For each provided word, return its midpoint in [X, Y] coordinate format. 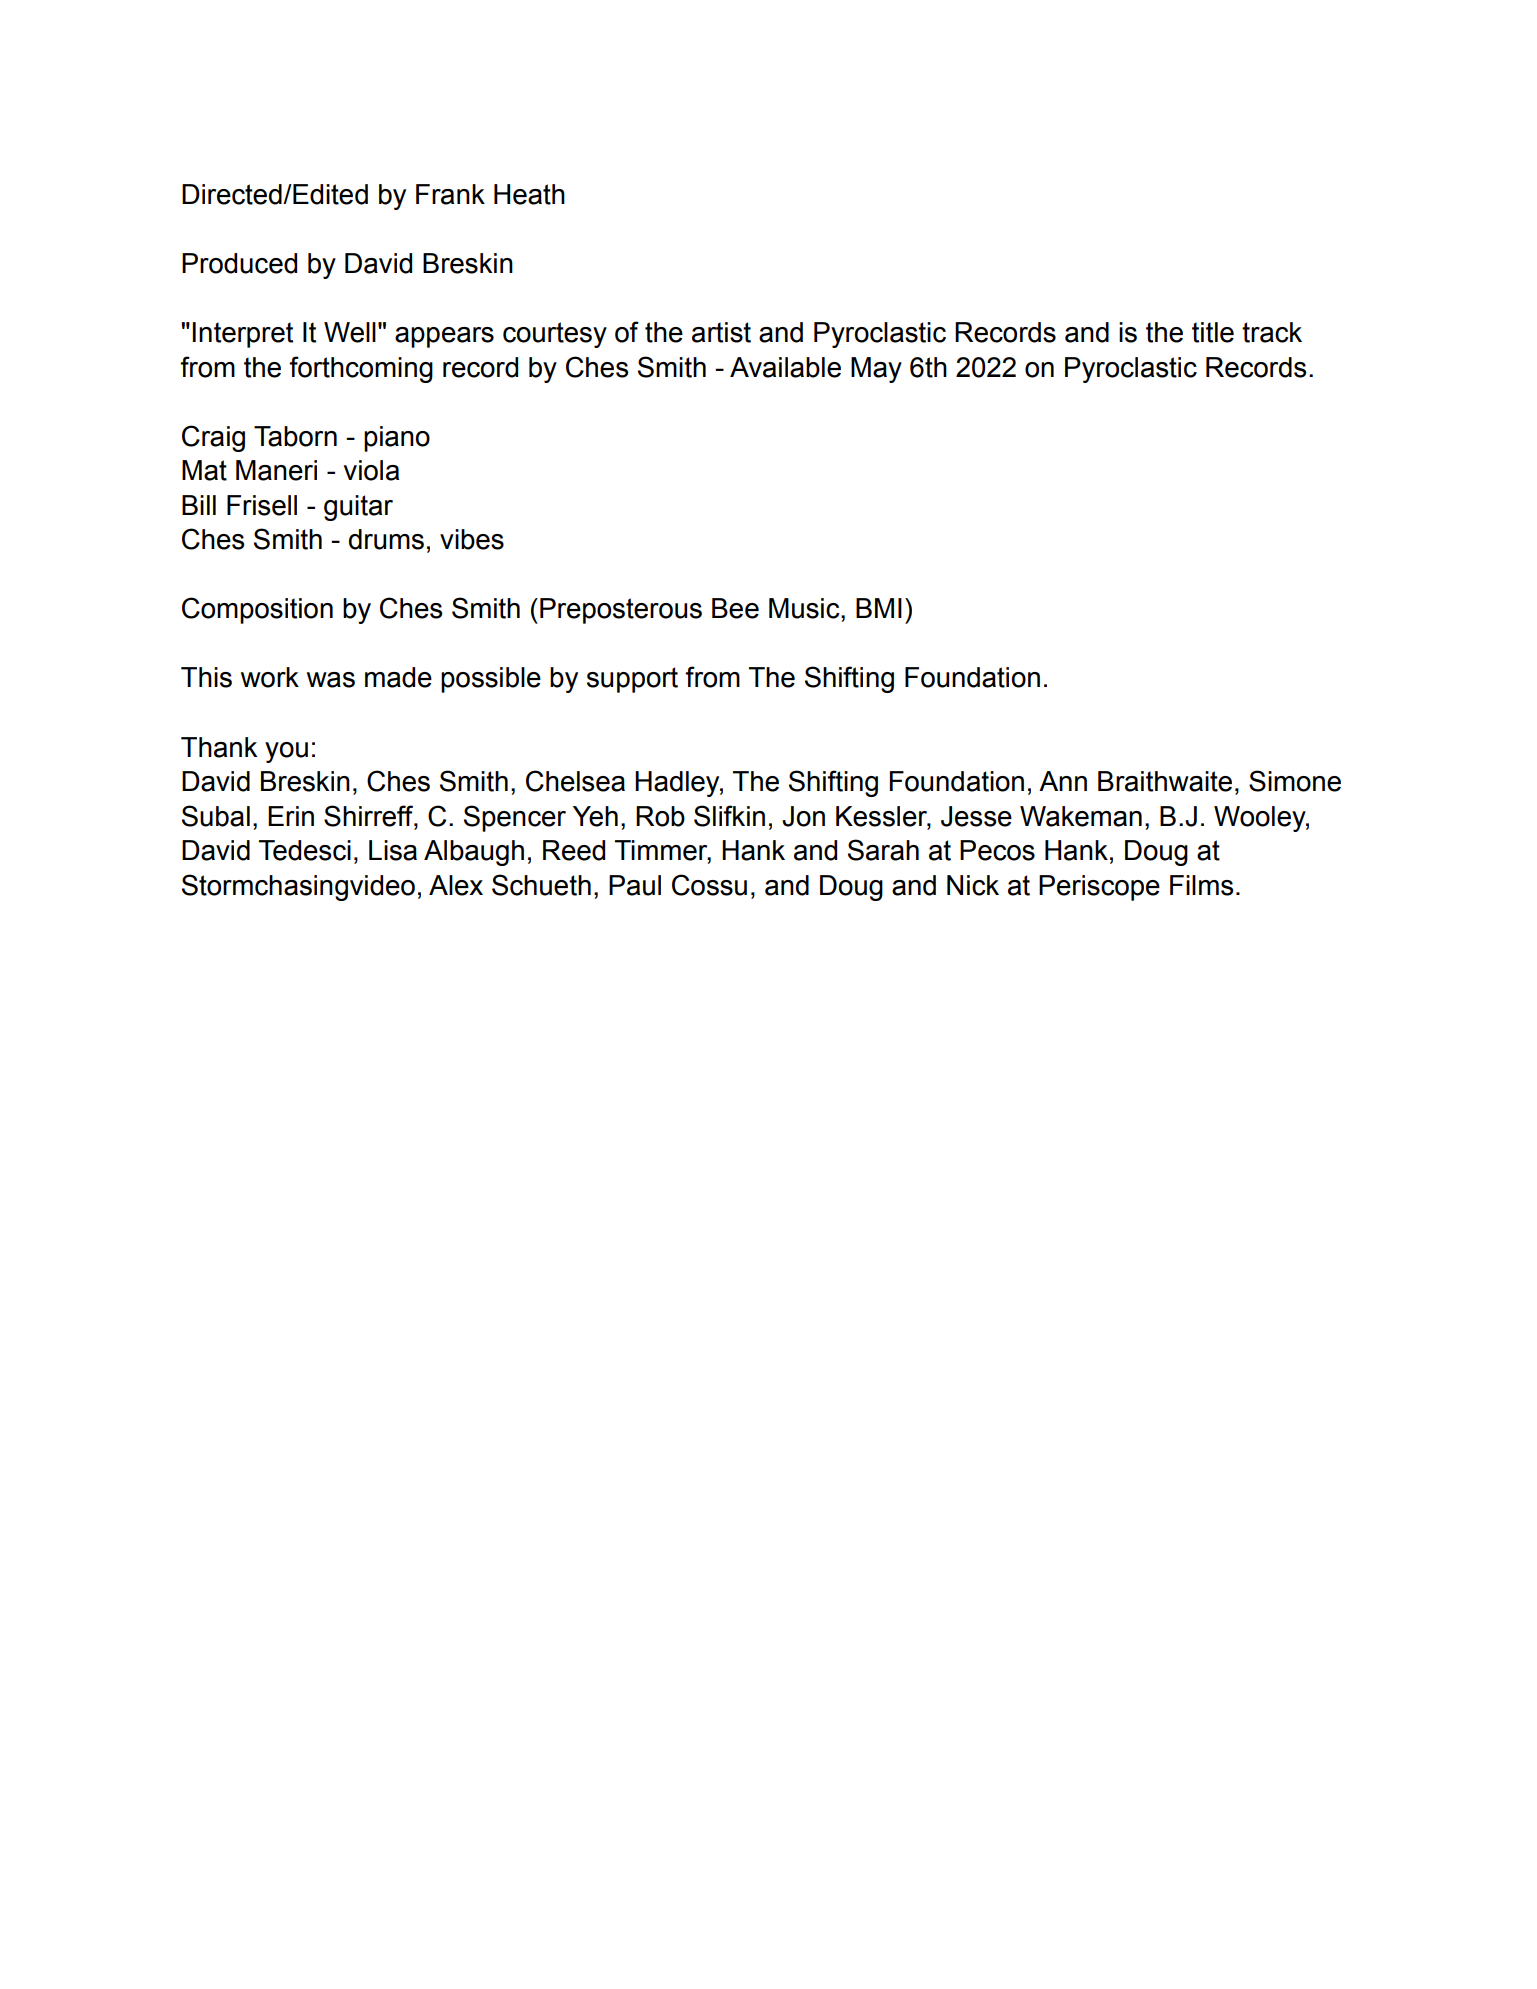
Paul [635, 885]
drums [386, 539]
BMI [879, 608]
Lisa [393, 850]
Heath [529, 194]
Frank [450, 194]
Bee [735, 608]
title [1213, 332]
